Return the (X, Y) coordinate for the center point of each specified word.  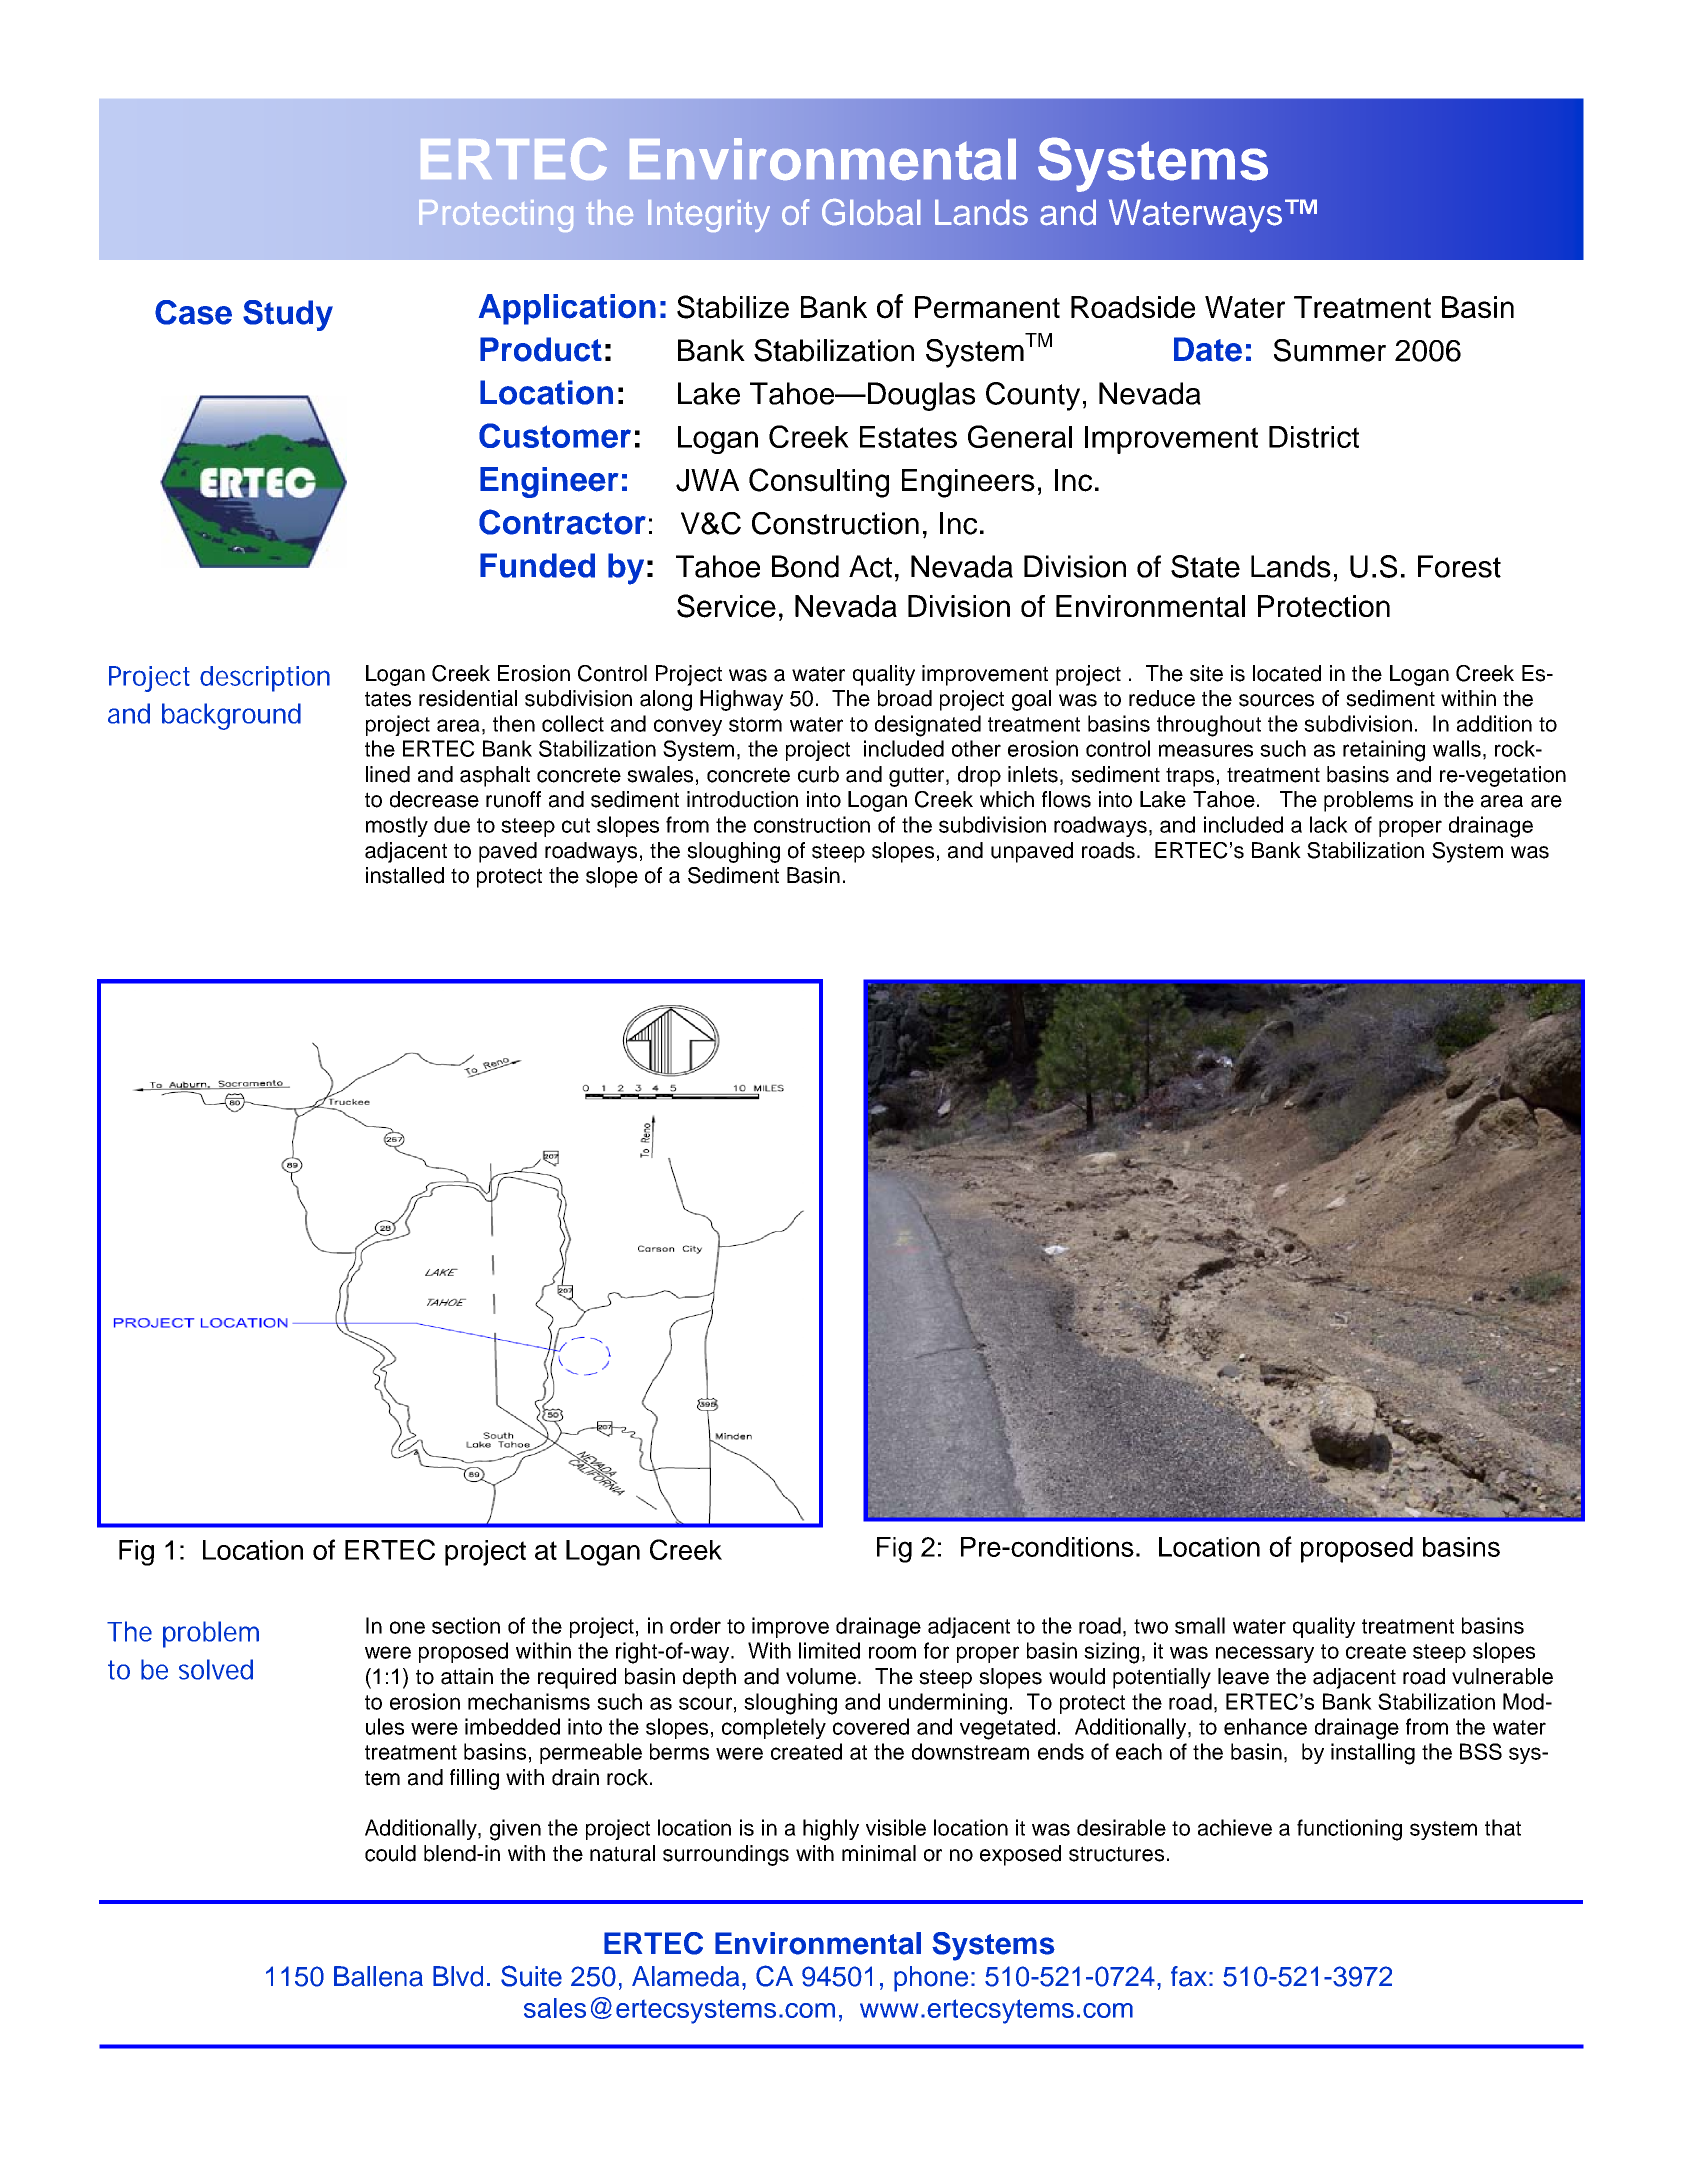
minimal (879, 1853)
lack (1329, 824)
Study (288, 315)
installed (405, 875)
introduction (742, 799)
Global (871, 212)
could (390, 1853)
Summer (1330, 350)
